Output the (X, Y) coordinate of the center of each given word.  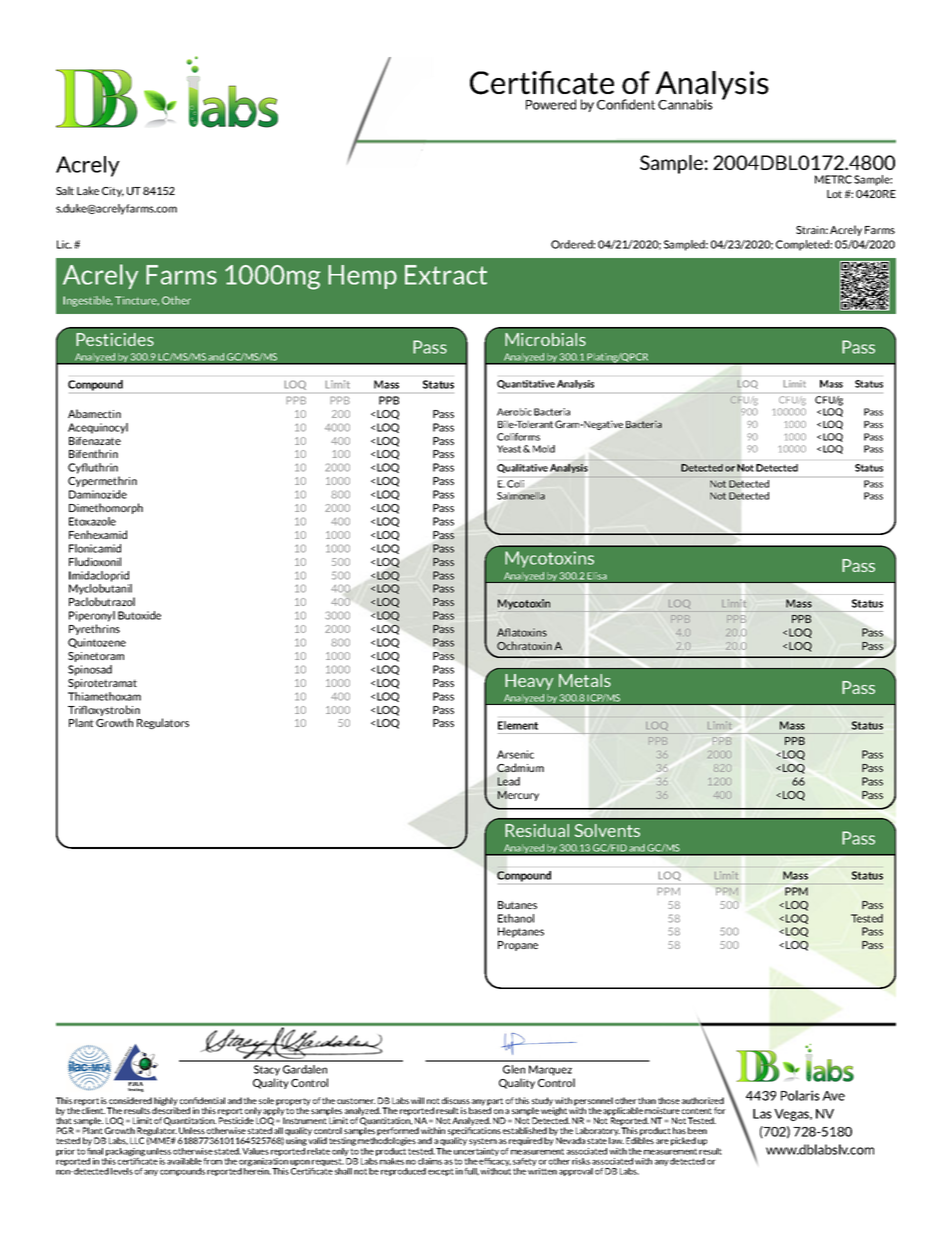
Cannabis (685, 104)
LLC (137, 1140)
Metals (585, 680)
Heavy (529, 682)
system (483, 1142)
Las (762, 1114)
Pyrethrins (94, 629)
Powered (551, 104)
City (113, 192)
